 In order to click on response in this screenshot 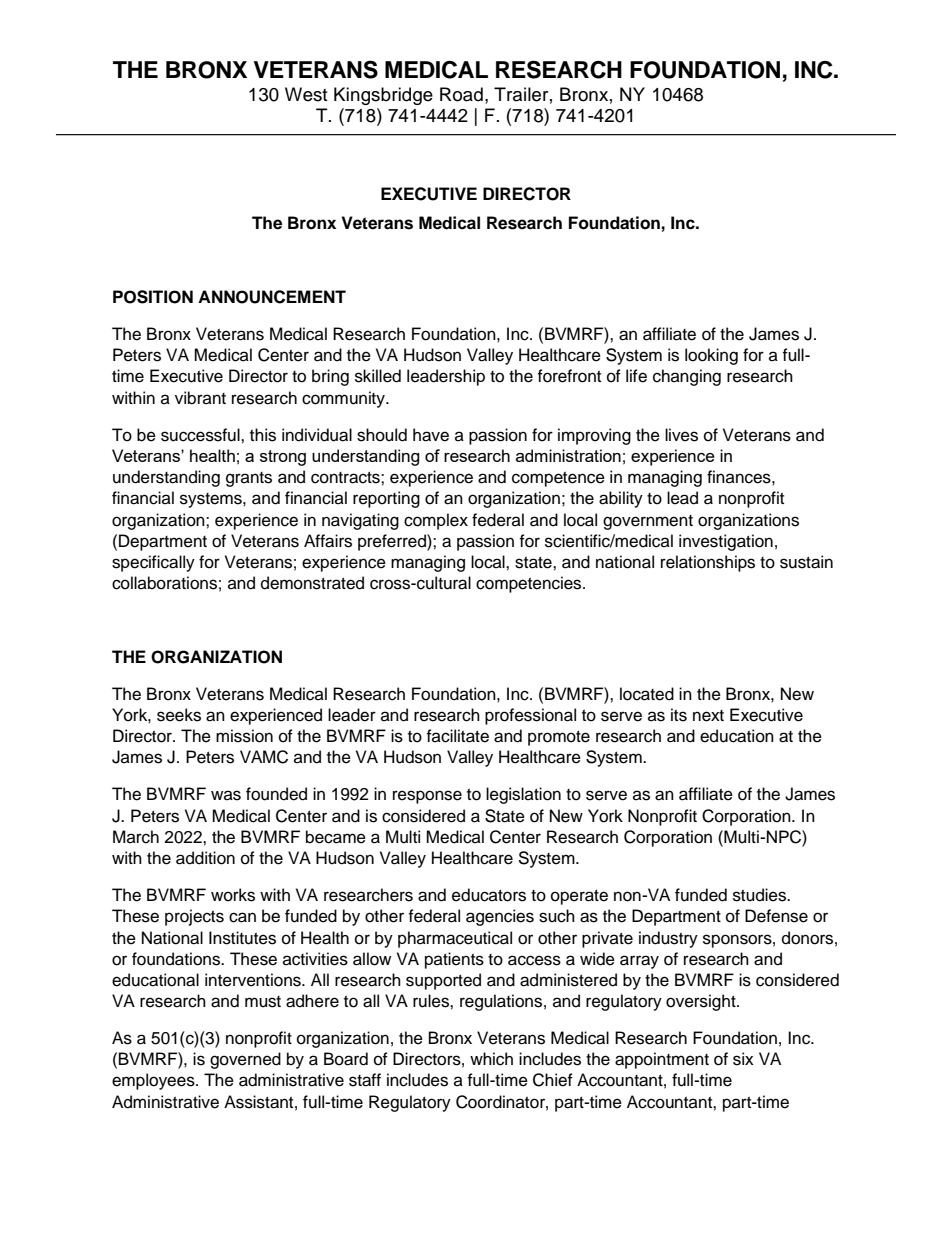, I will do `click(427, 797)`.
